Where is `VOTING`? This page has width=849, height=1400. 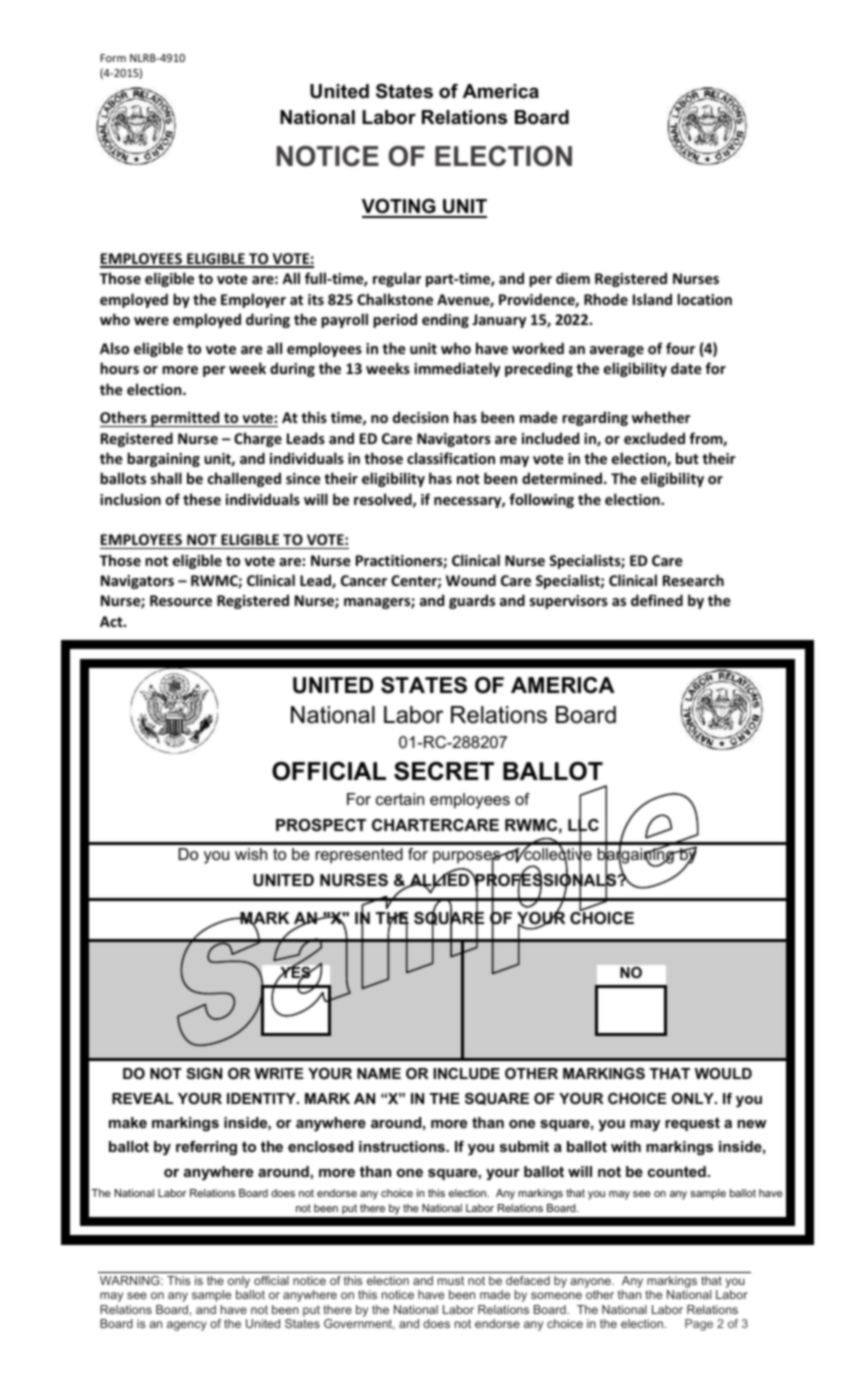 VOTING is located at coordinates (400, 208).
